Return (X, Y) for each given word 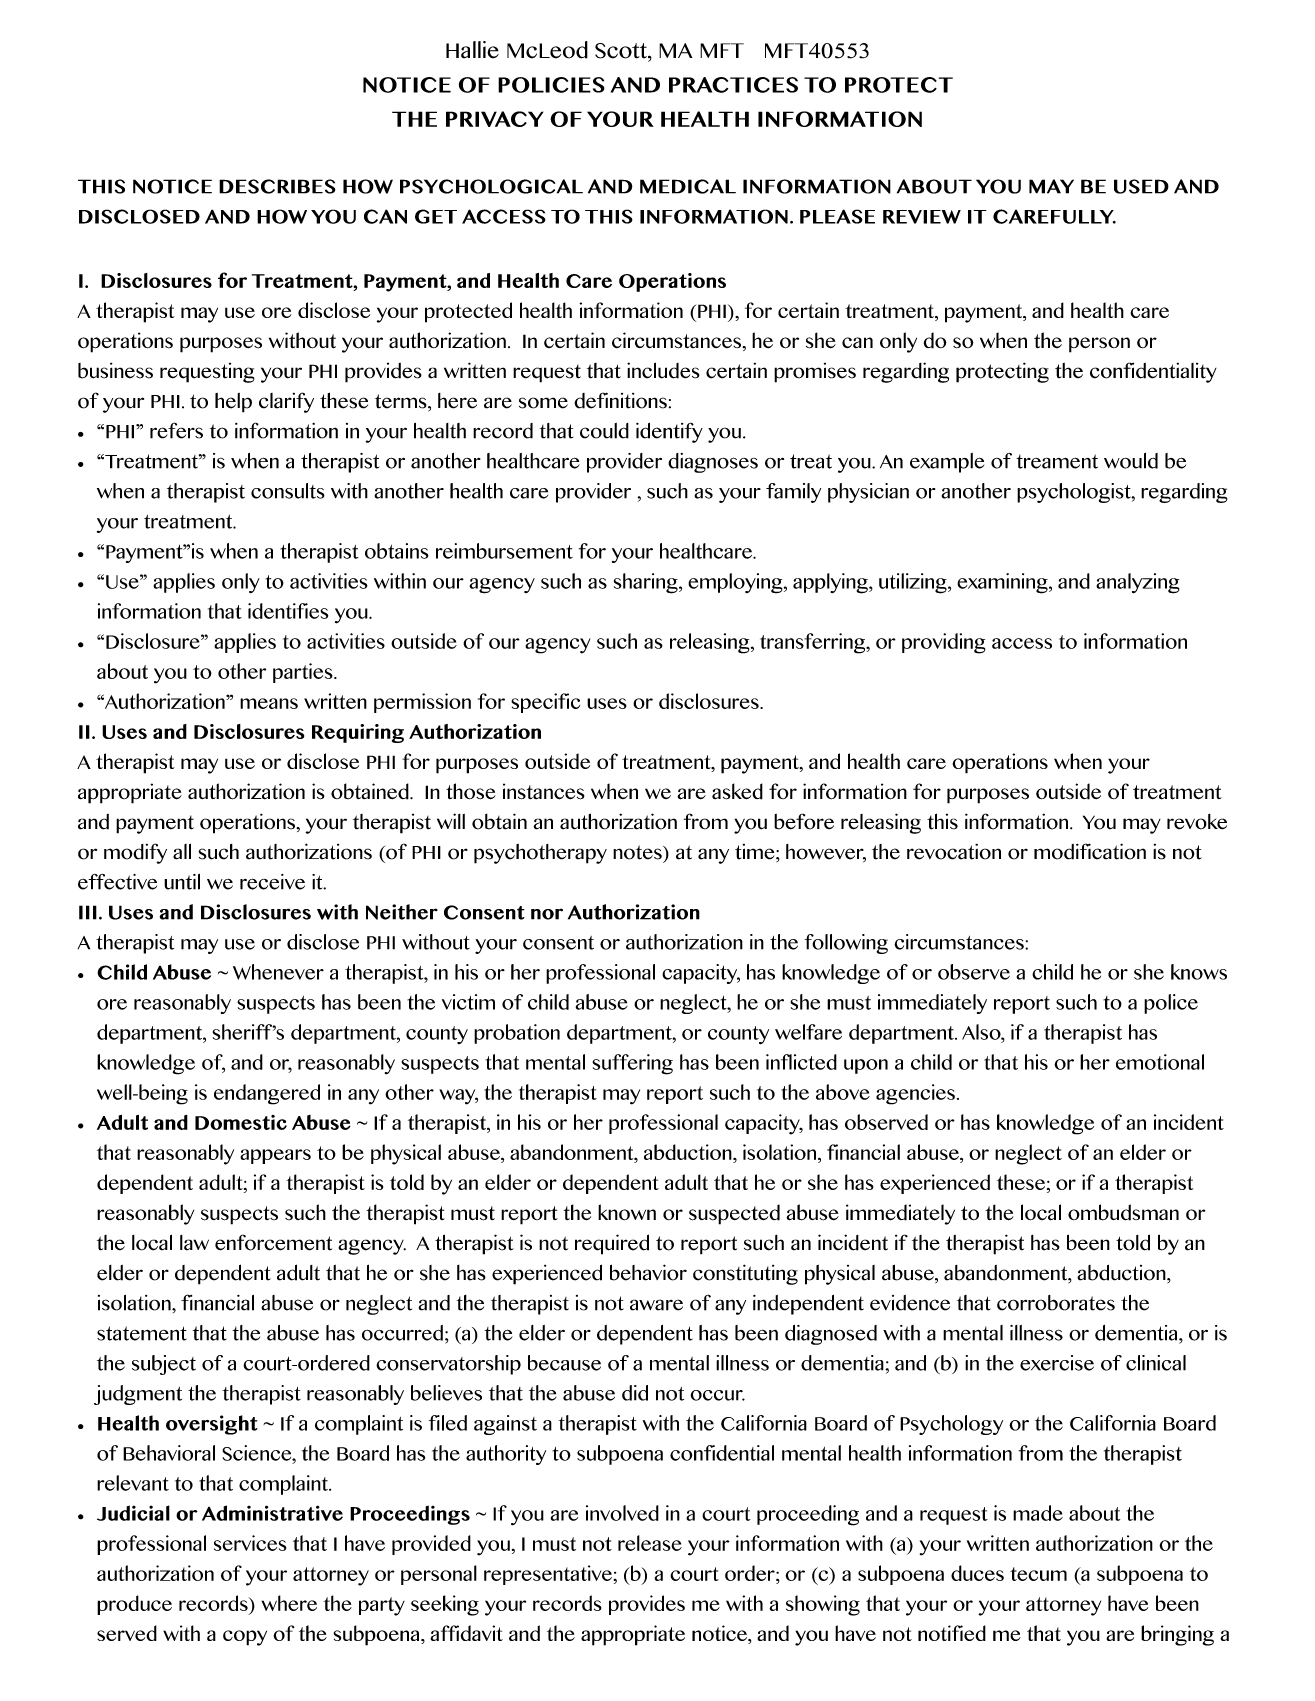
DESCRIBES (277, 186)
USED (1141, 186)
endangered (267, 1094)
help (233, 403)
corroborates (1056, 1303)
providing (944, 643)
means (269, 703)
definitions (620, 400)
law (194, 1243)
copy (245, 1638)
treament (1057, 461)
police (1171, 1004)
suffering (632, 1064)
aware (656, 1305)
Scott (622, 51)
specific (545, 703)
